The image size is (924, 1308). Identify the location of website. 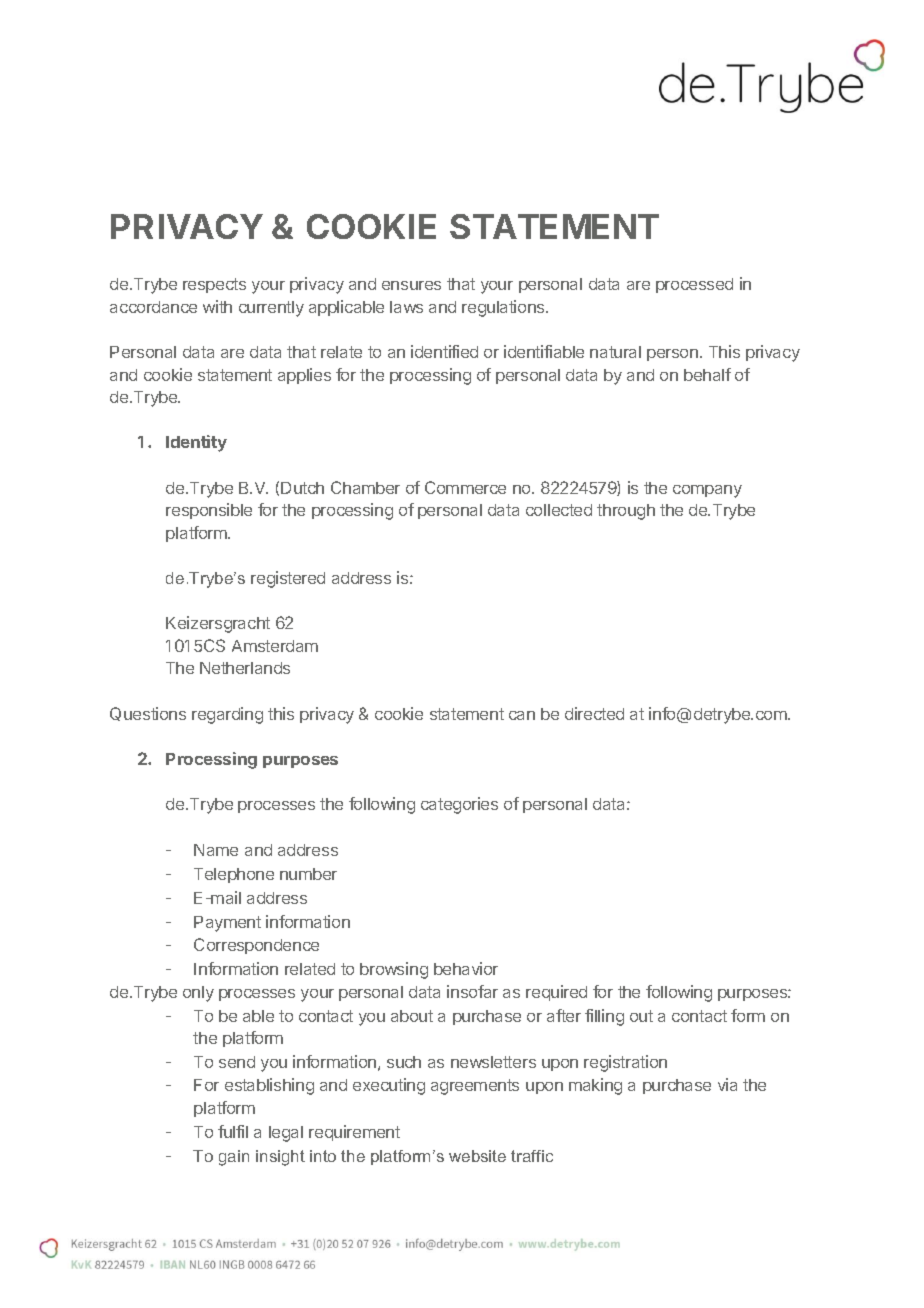
(477, 1156).
